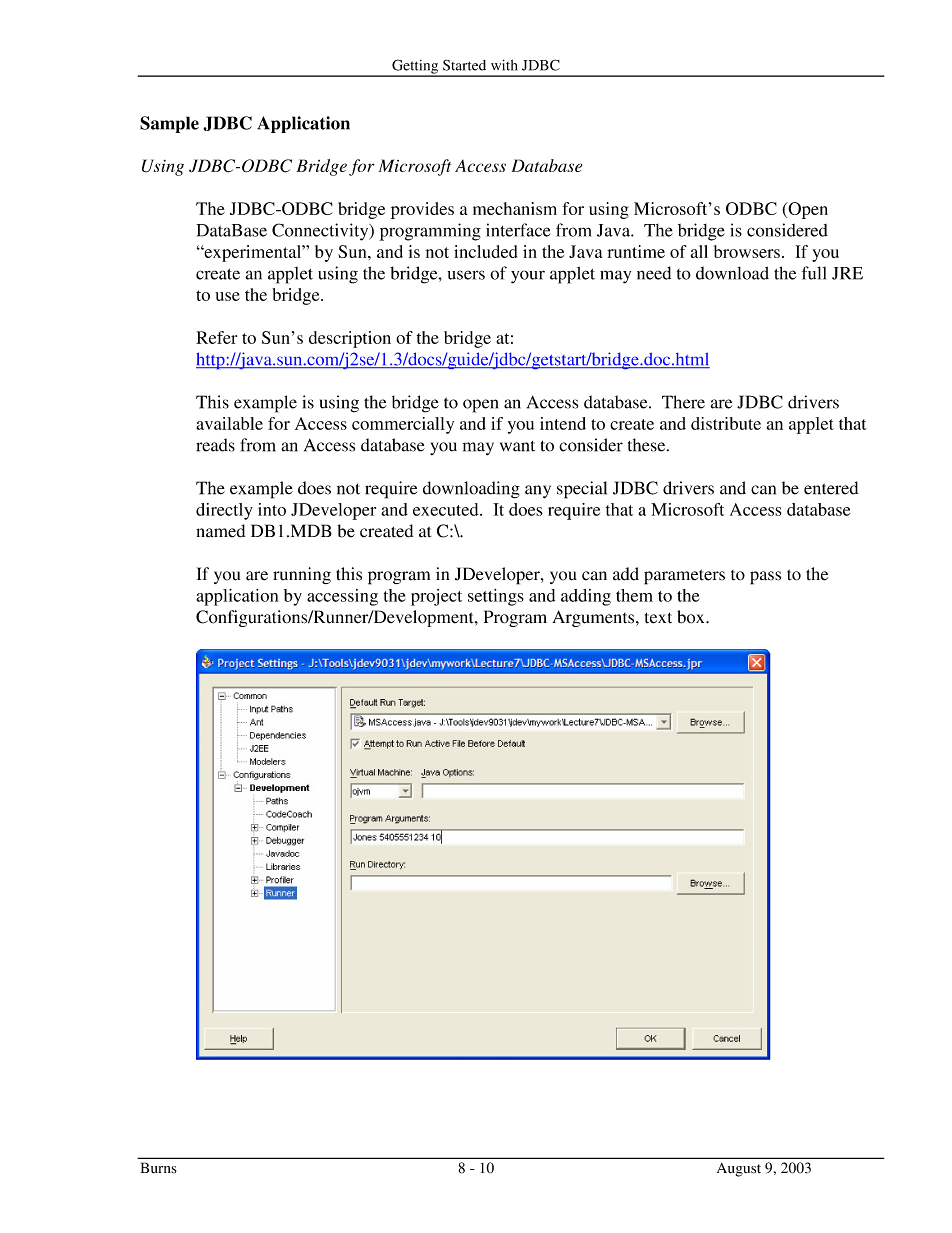  Describe the element at coordinates (739, 1170) in the page. I see `August` at that location.
